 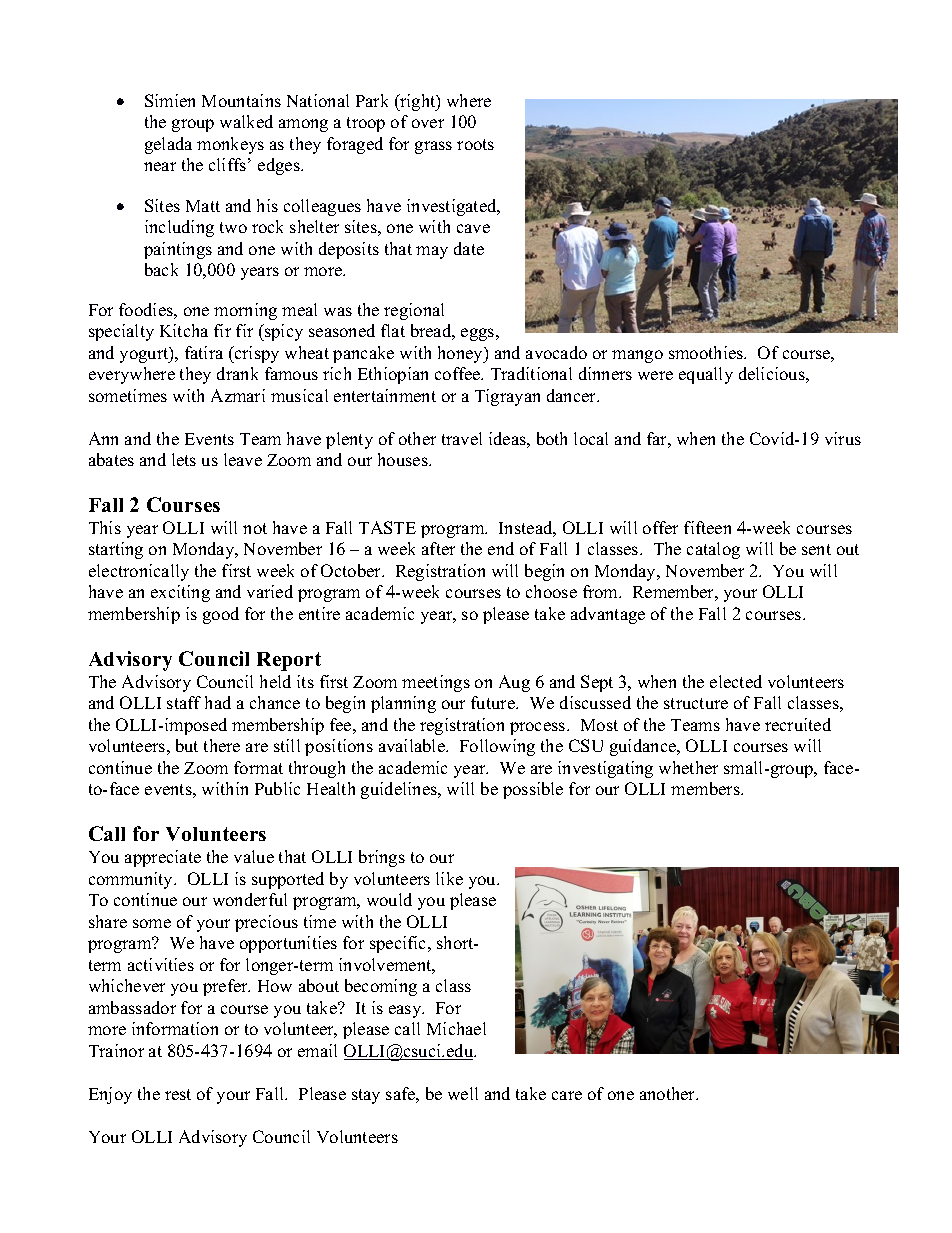 What do you see at coordinates (180, 593) in the document?
I see `exciting` at bounding box center [180, 593].
